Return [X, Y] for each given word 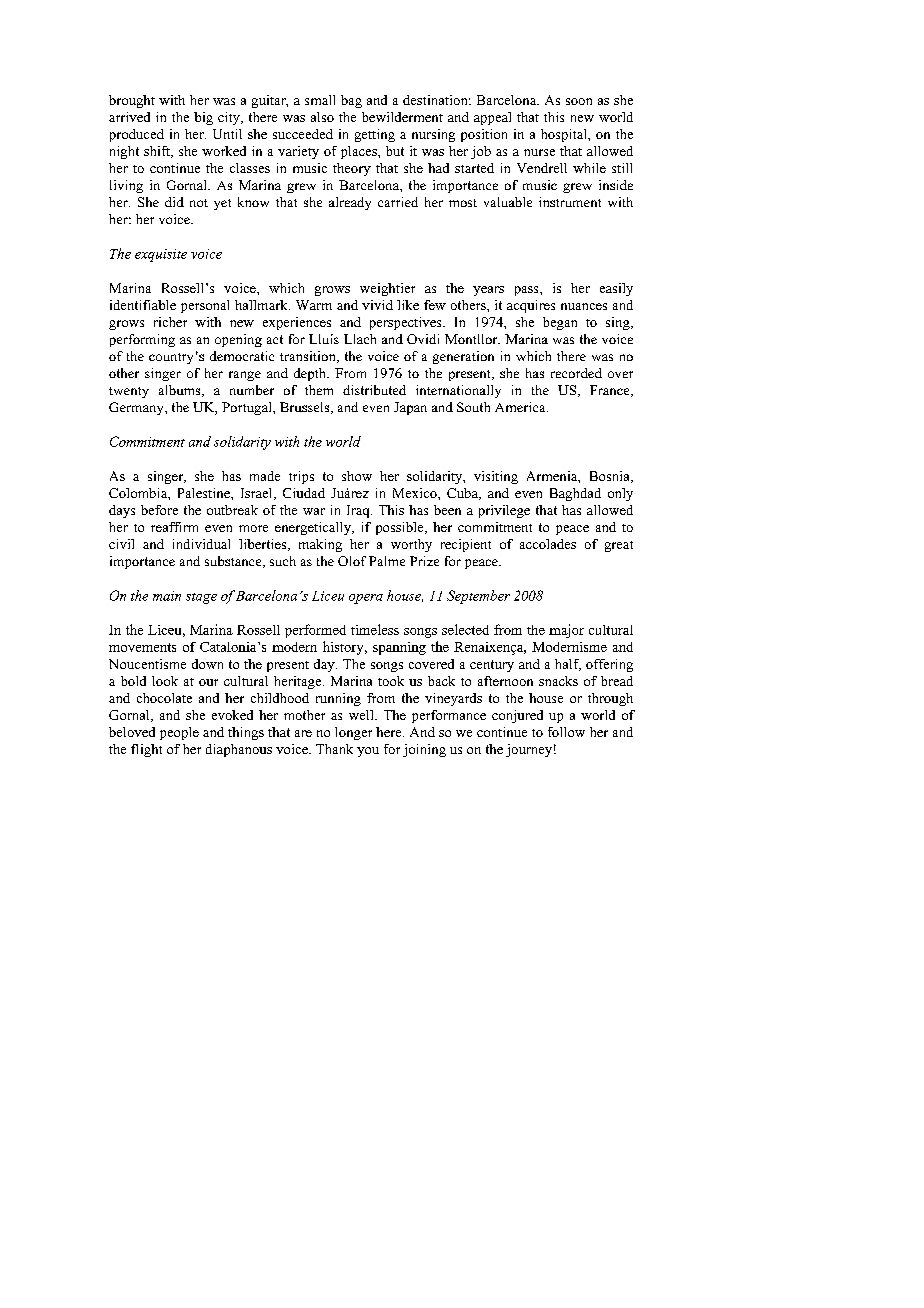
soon [579, 101]
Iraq [359, 511]
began [560, 323]
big [203, 118]
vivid [377, 305]
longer [353, 733]
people [179, 733]
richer [170, 322]
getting [375, 135]
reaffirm [174, 527]
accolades [548, 544]
